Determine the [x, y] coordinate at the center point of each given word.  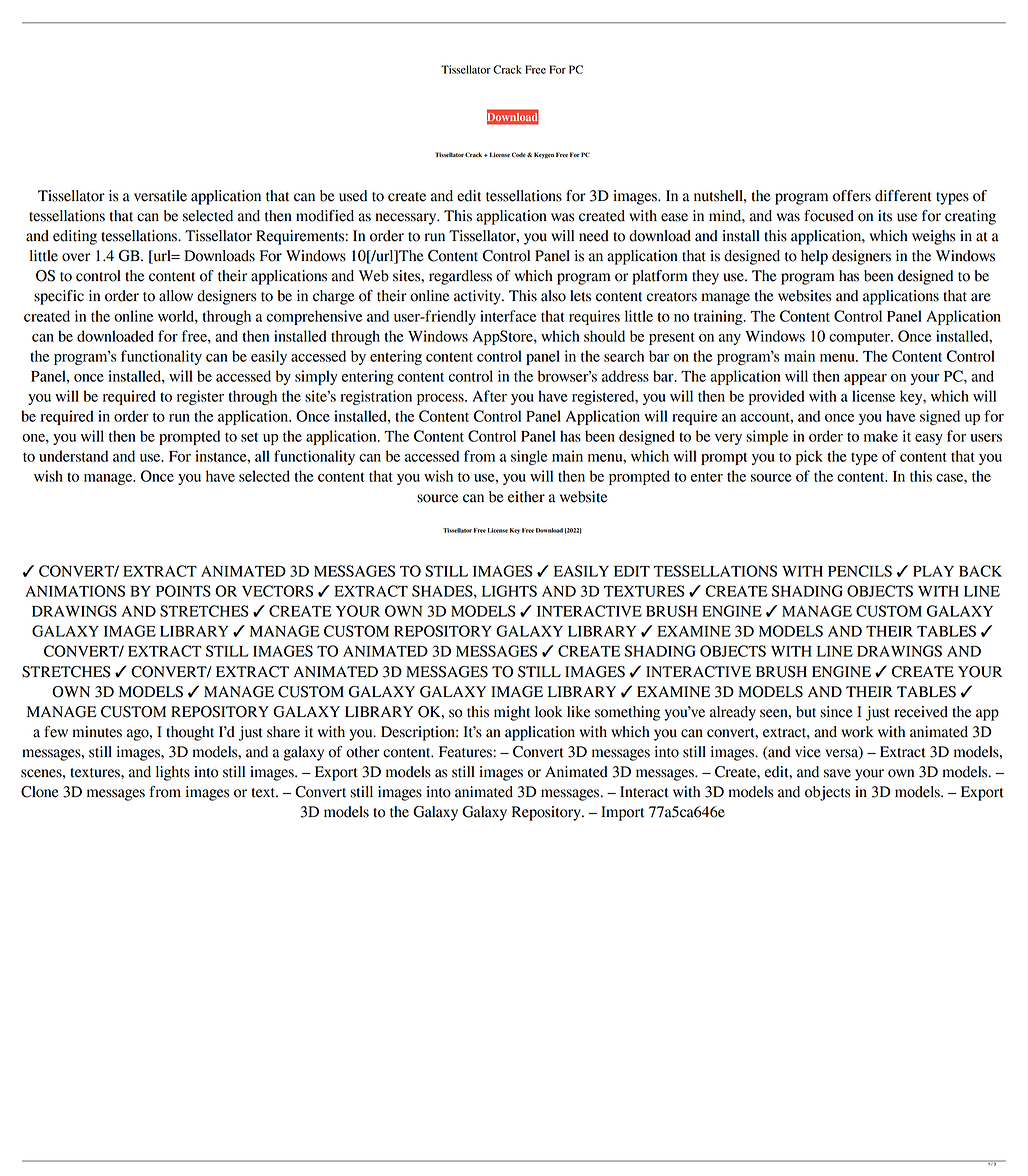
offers [852, 196]
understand [73, 456]
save [837, 773]
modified [325, 216]
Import [622, 813]
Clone [40, 792]
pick [809, 457]
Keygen [544, 155]
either [526, 497]
